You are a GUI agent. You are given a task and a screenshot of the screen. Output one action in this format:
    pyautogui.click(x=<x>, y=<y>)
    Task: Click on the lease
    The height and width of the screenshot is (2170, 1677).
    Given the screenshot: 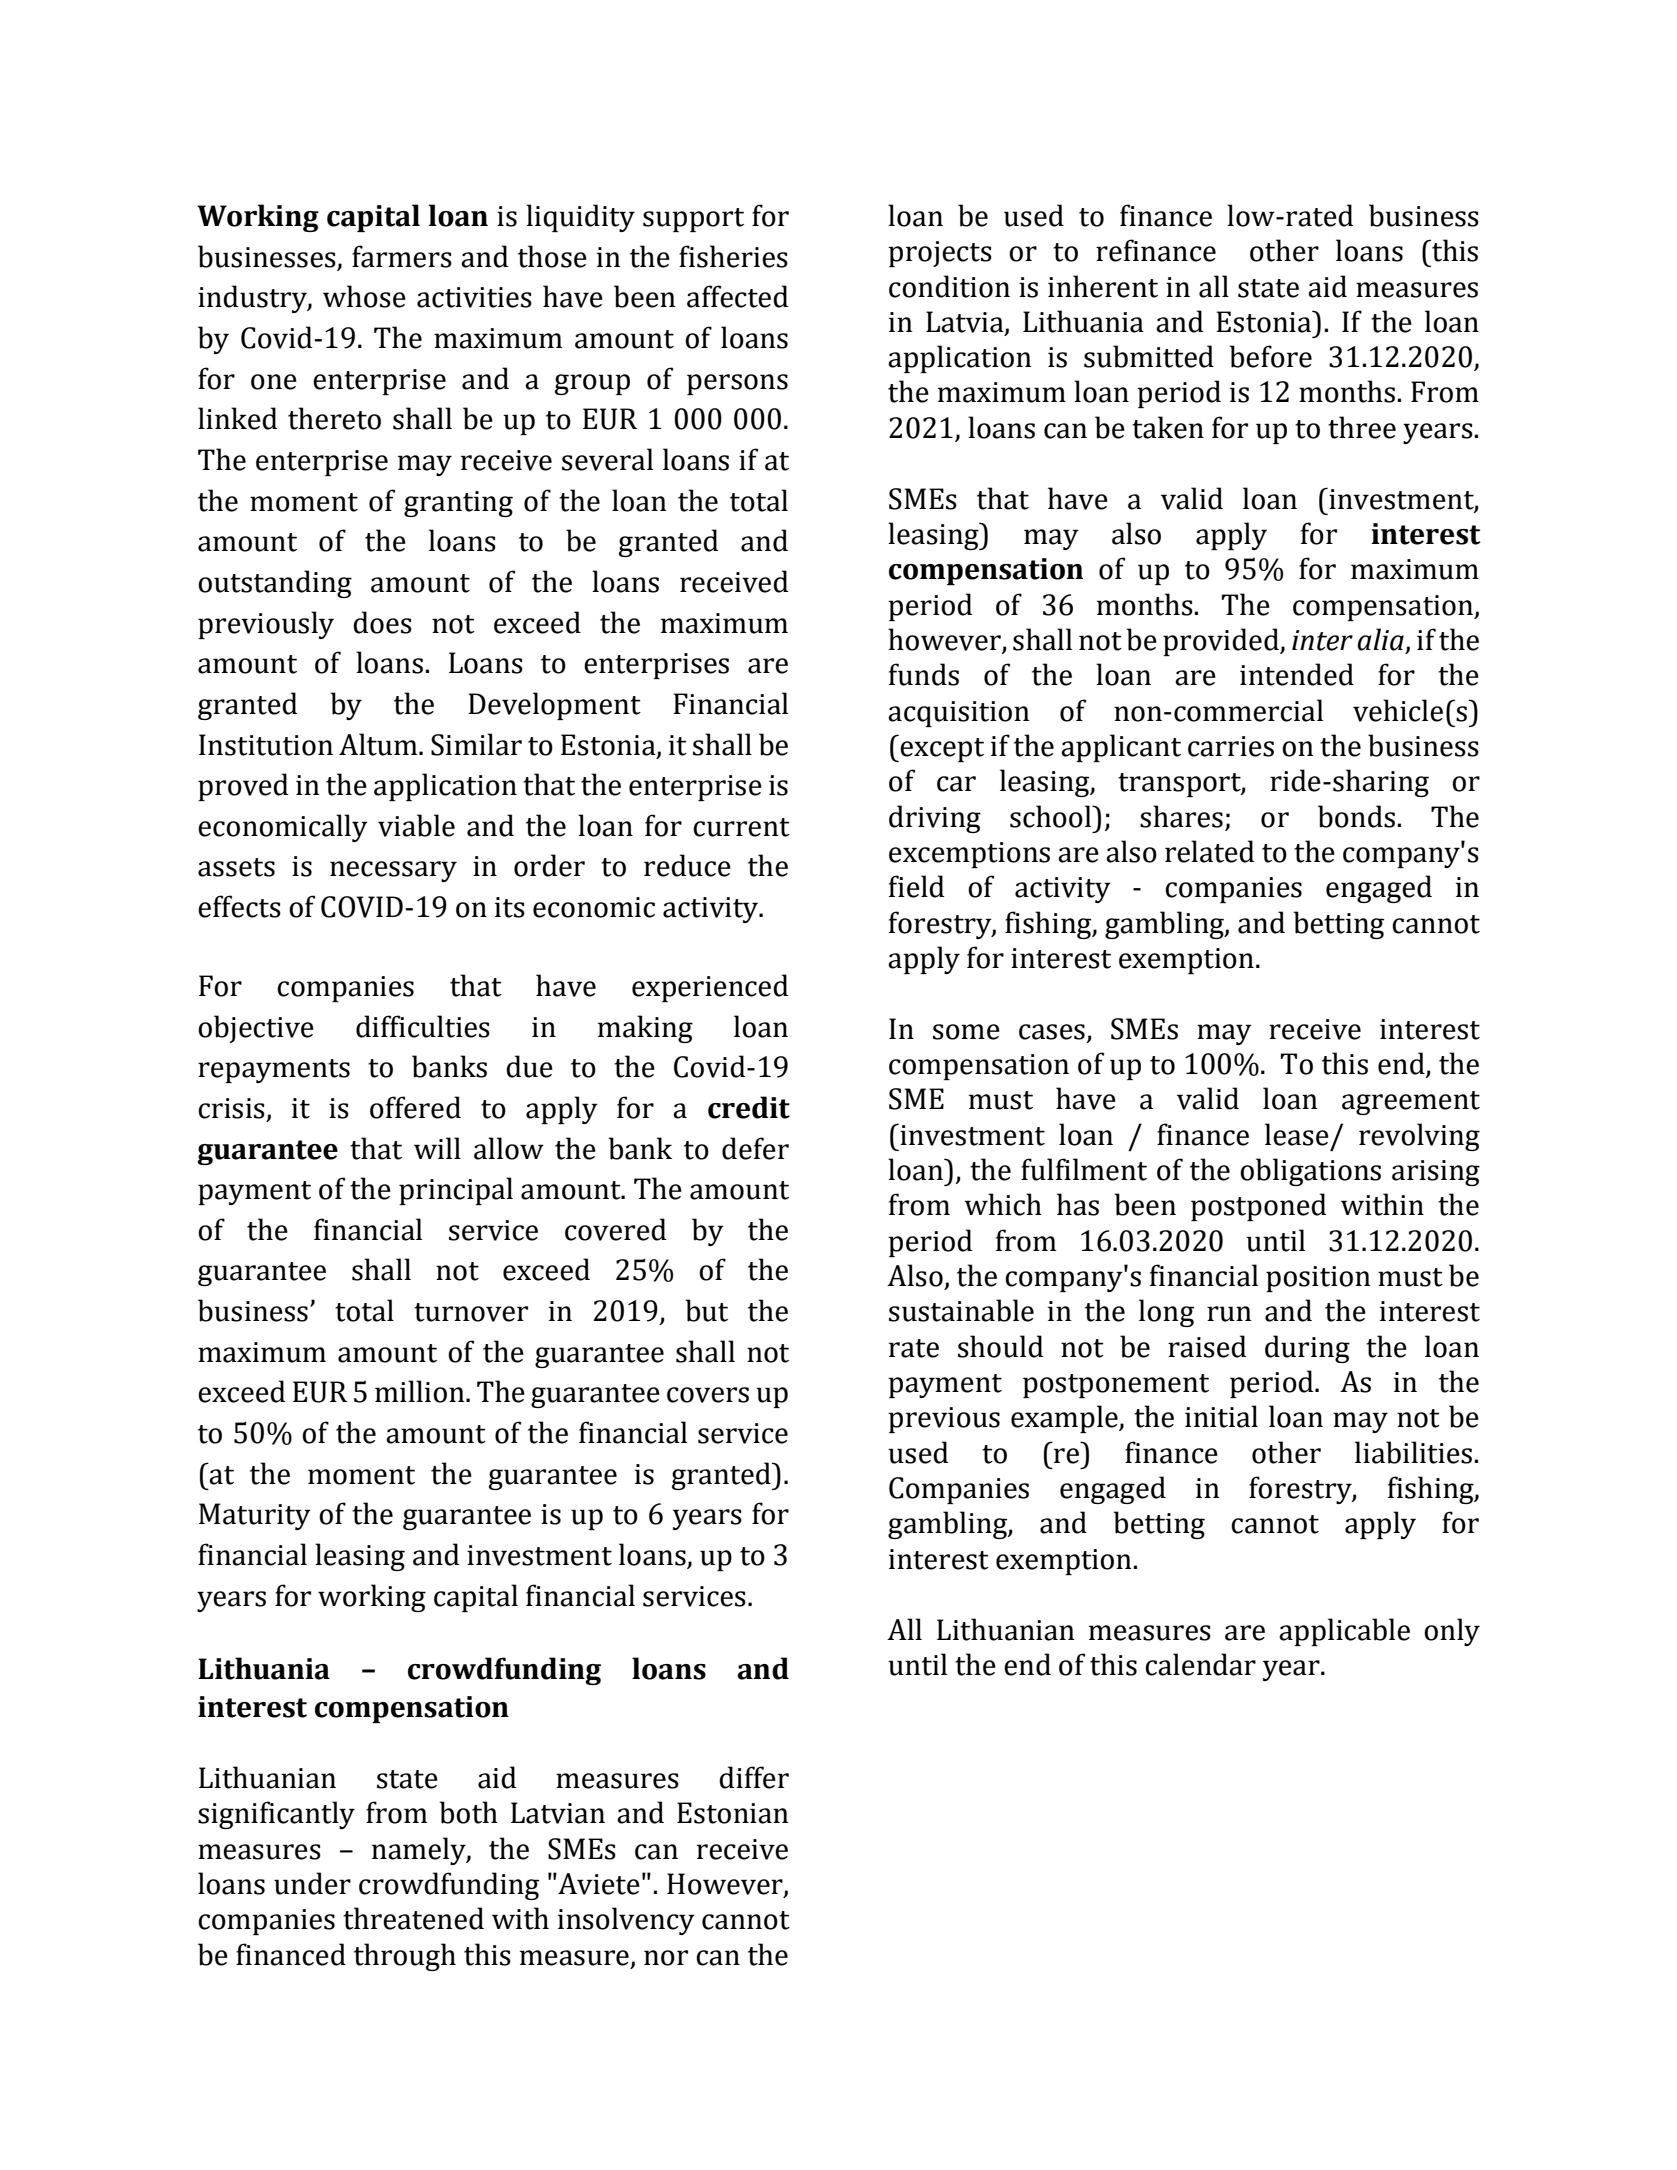 What is the action you would take?
    pyautogui.click(x=1297, y=1134)
